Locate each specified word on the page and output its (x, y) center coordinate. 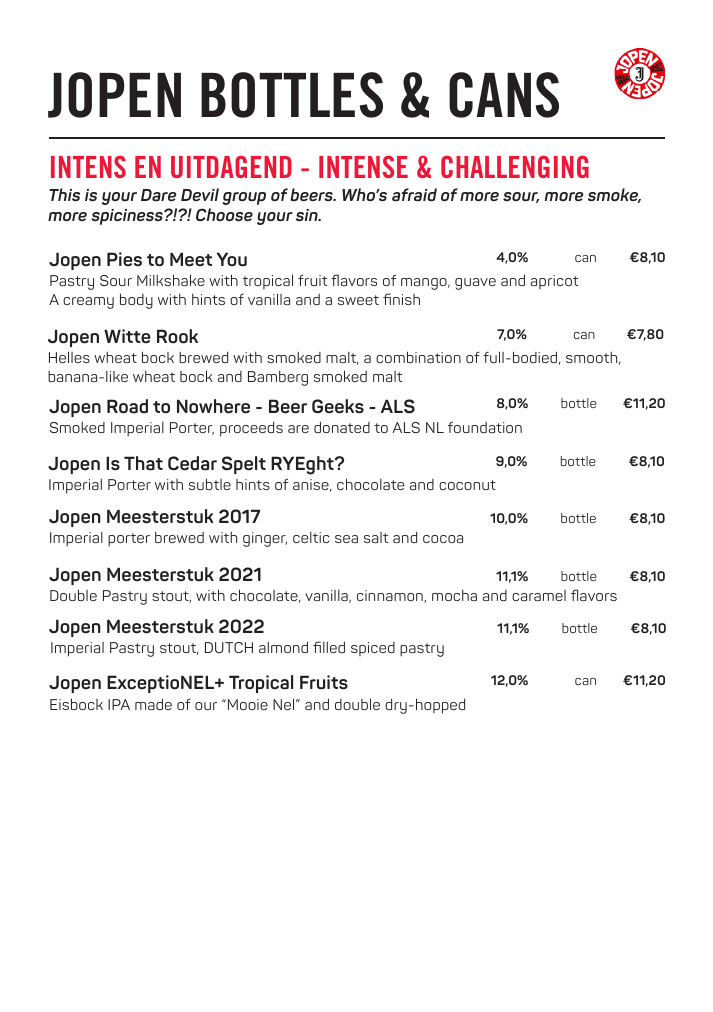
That (143, 463)
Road (127, 406)
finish (401, 299)
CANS (504, 95)
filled (329, 647)
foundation (485, 427)
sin (308, 215)
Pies (124, 259)
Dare (159, 195)
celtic (311, 537)
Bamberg (278, 378)
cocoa (443, 539)
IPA (119, 704)
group (244, 198)
